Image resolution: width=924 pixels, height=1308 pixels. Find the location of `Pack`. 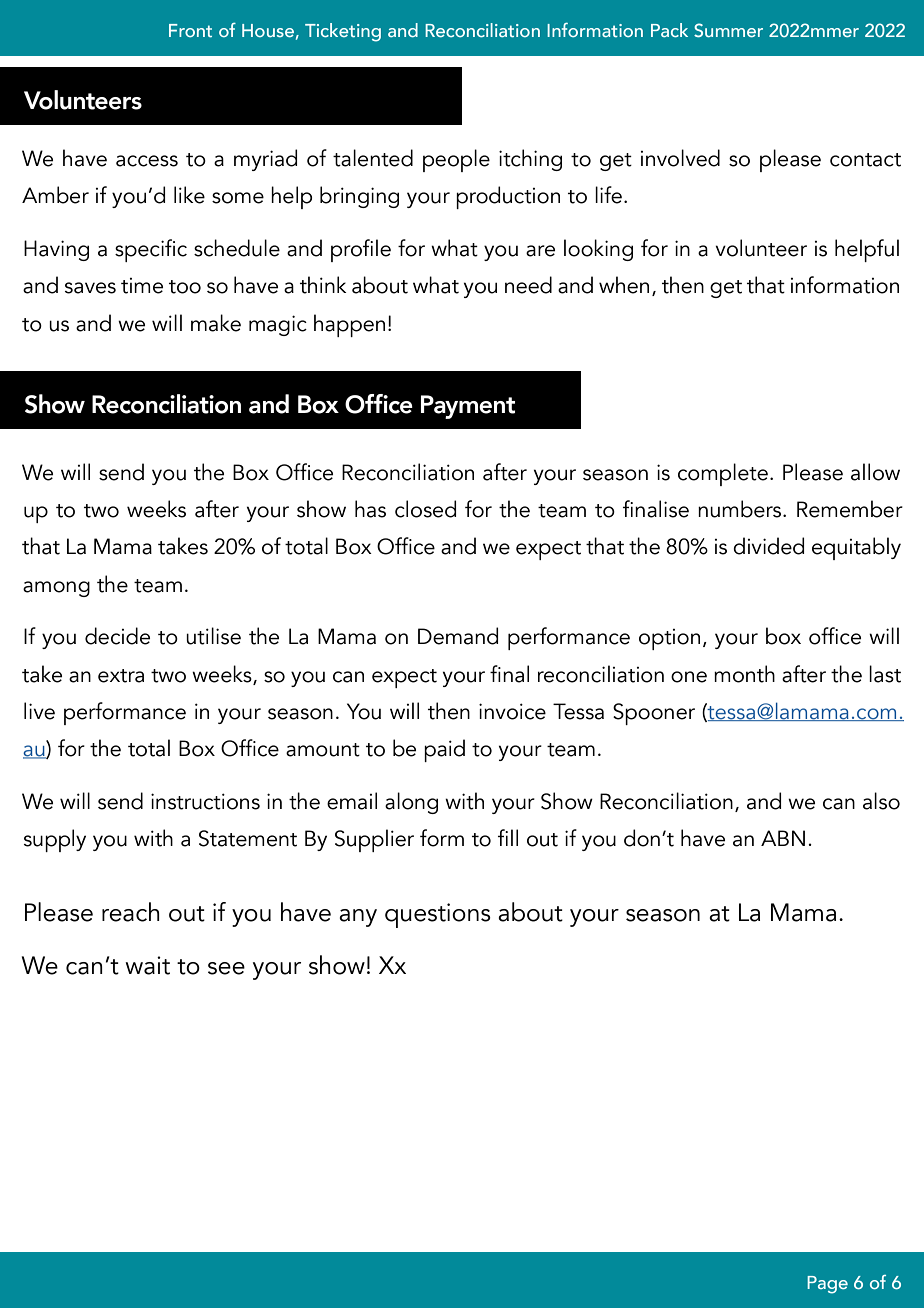

Pack is located at coordinates (669, 30).
